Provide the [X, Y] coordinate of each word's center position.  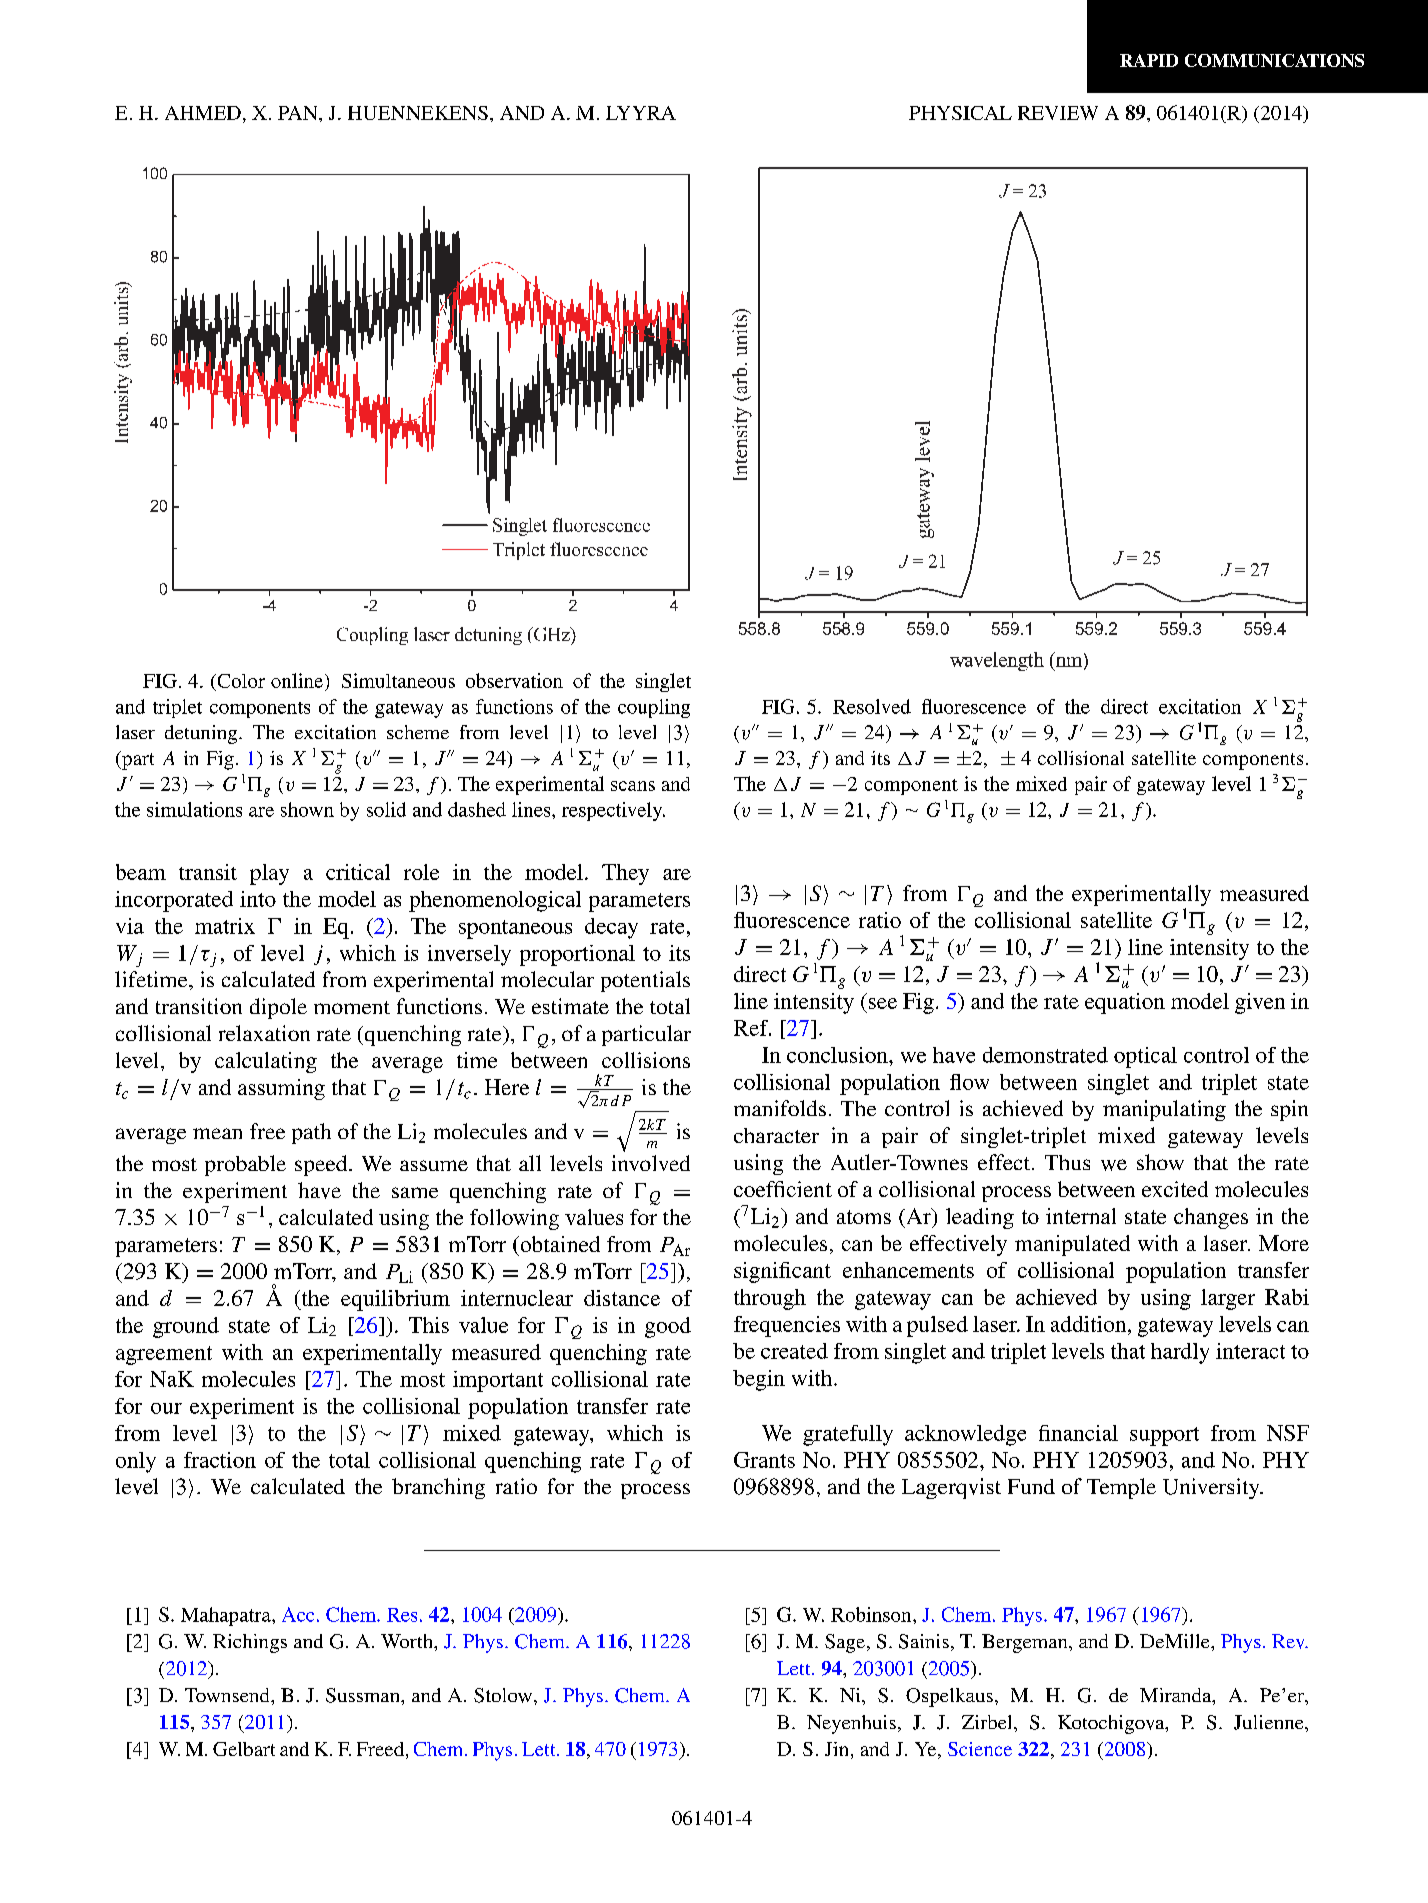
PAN [299, 113]
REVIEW [1058, 113]
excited [1175, 1189]
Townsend [228, 1695]
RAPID [1149, 60]
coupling [654, 708]
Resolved [872, 706]
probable [245, 1165]
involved [651, 1163]
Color [240, 682]
